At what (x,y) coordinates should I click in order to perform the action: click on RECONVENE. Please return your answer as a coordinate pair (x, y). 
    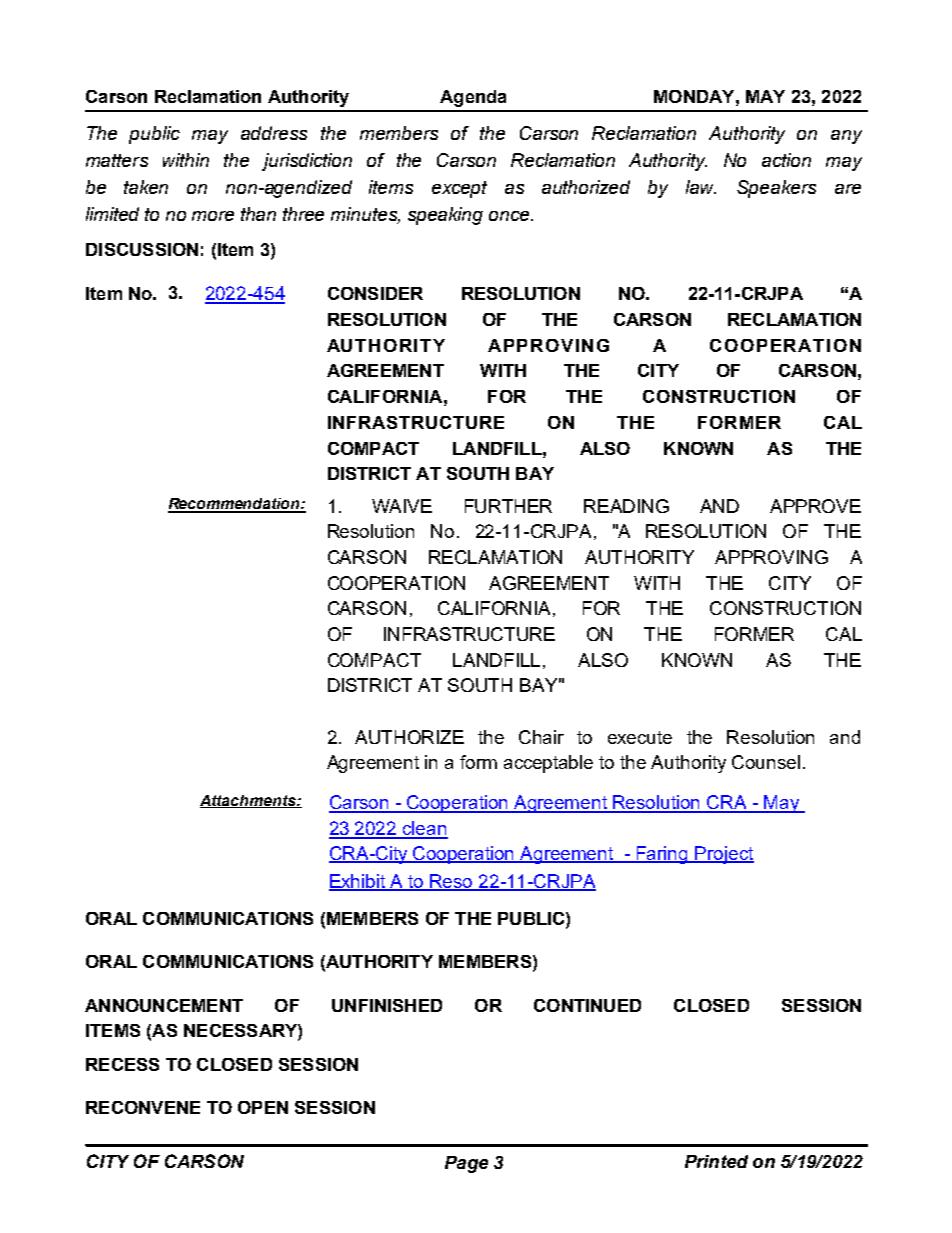
    Looking at the image, I should click on (143, 1107).
